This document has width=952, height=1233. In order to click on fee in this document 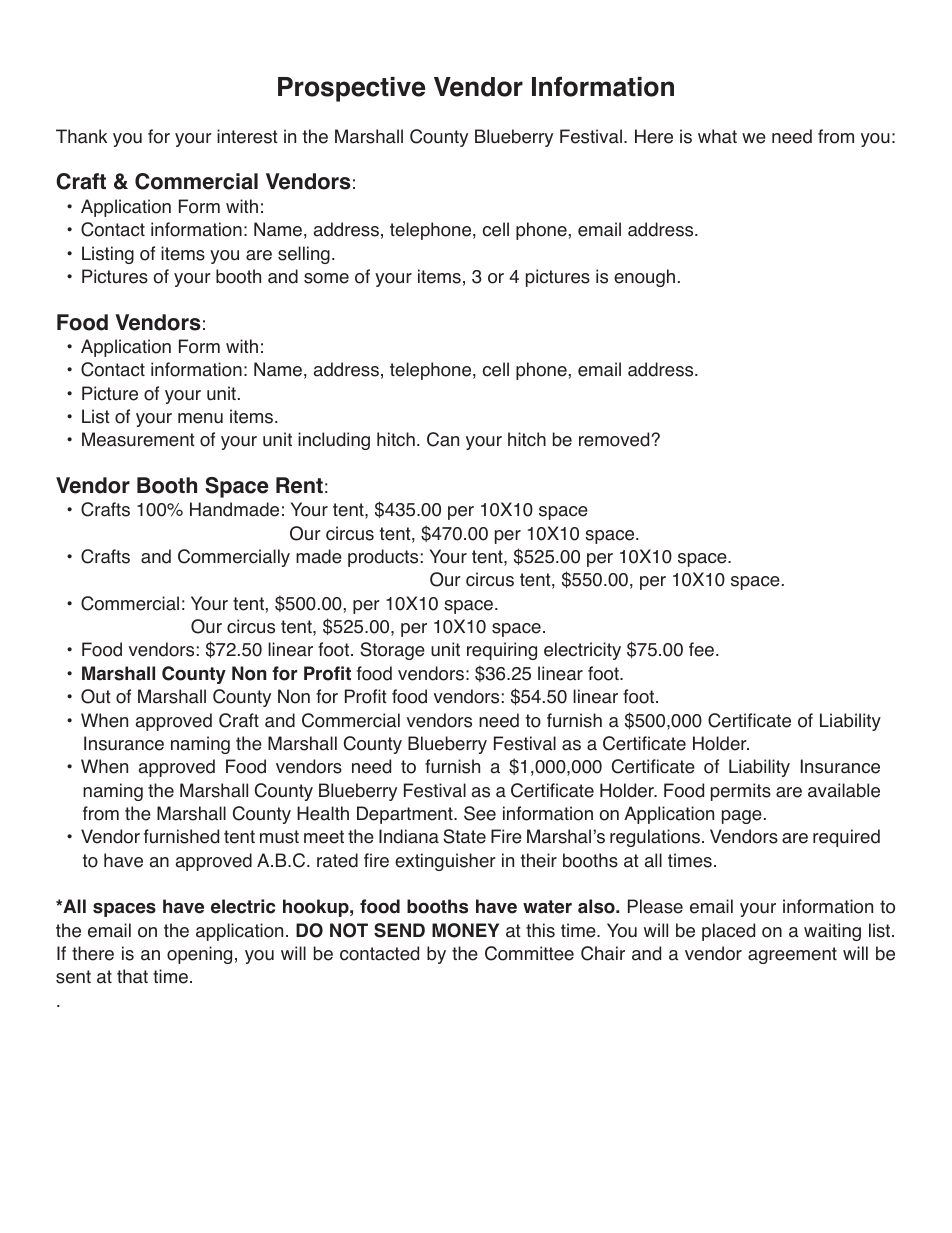, I will do `click(701, 649)`.
